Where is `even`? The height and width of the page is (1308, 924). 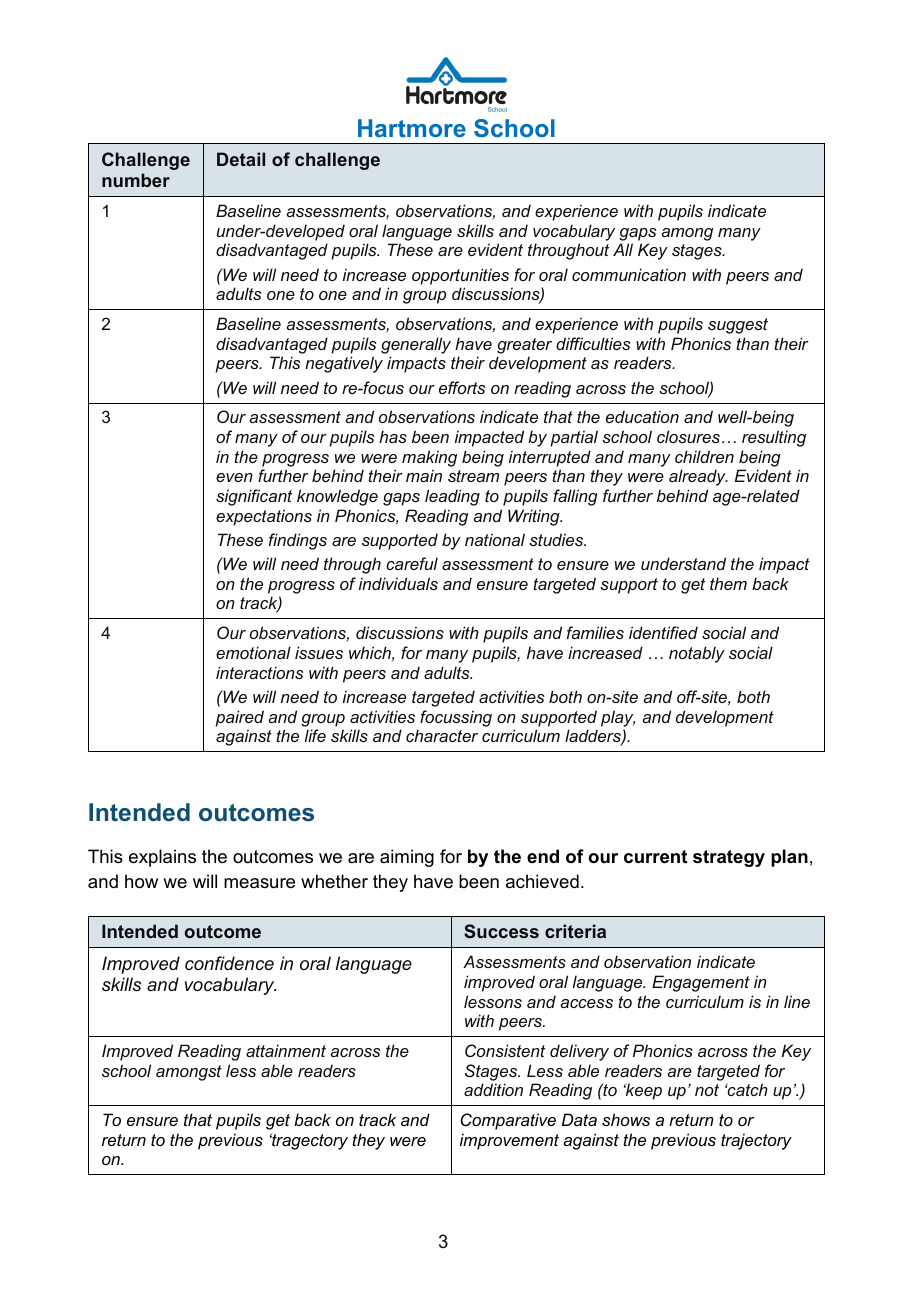 even is located at coordinates (234, 477).
